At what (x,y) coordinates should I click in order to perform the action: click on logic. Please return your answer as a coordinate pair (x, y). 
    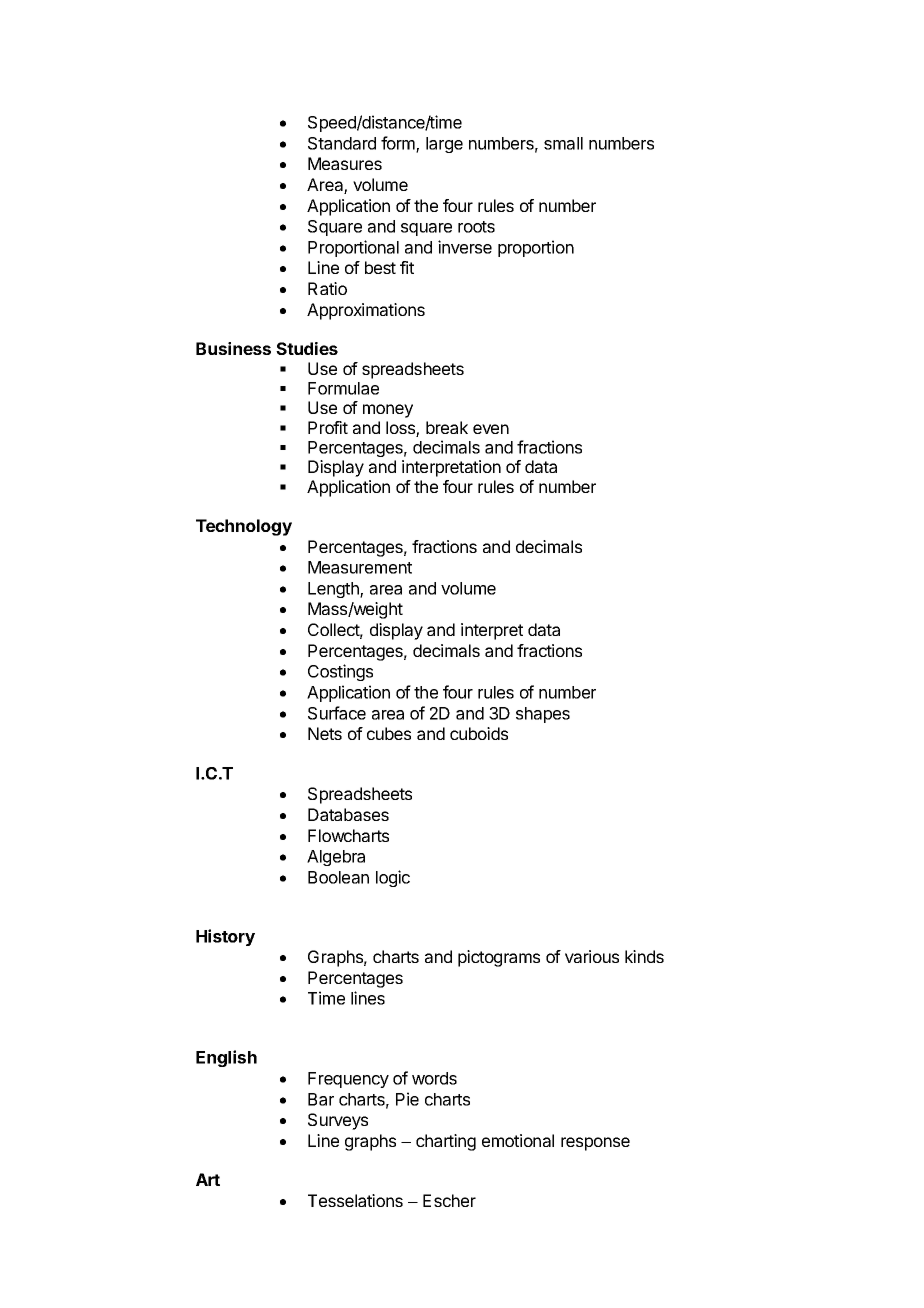
    Looking at the image, I should click on (393, 878).
